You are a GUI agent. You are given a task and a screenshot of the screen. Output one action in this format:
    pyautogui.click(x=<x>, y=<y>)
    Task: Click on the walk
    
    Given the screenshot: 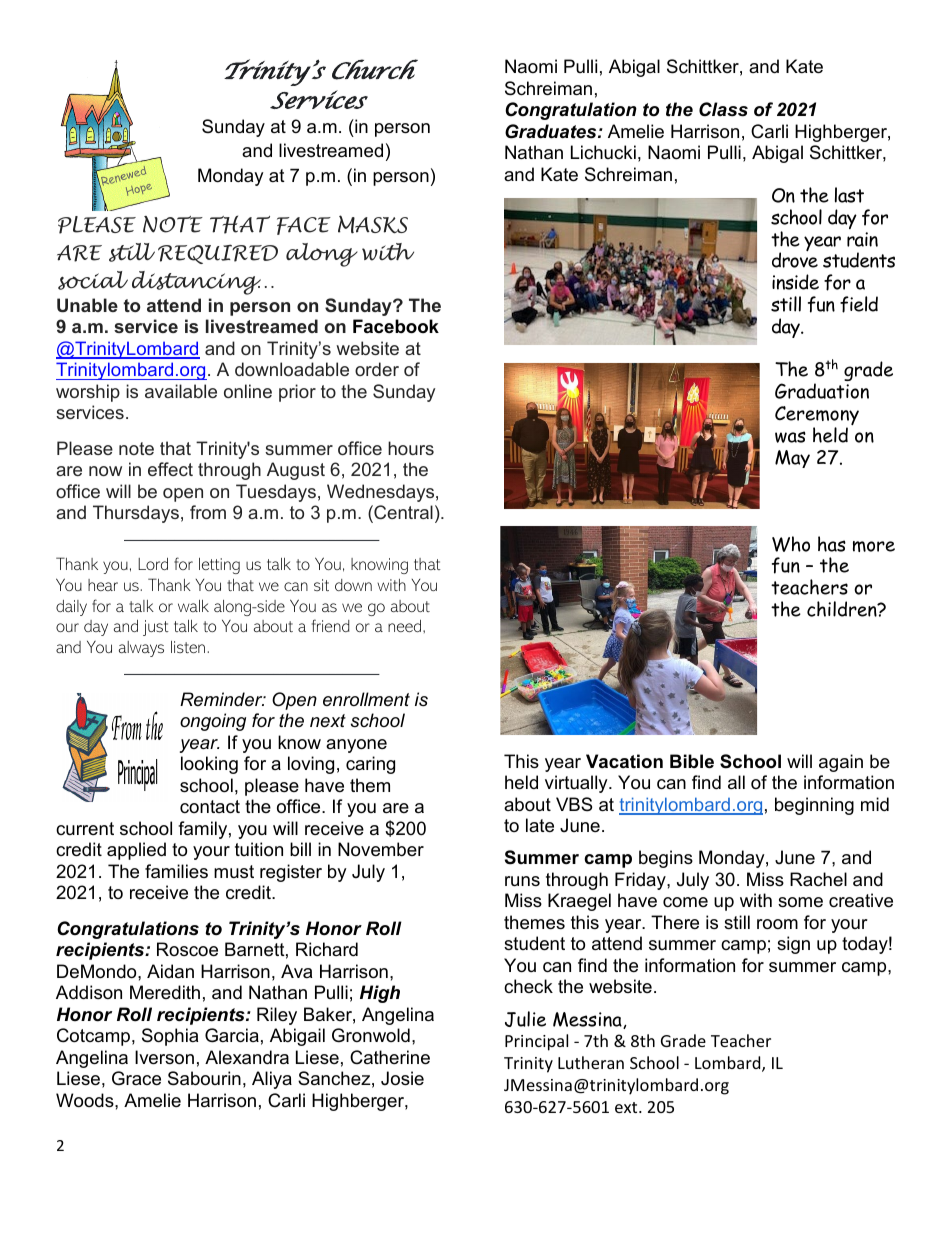 What is the action you would take?
    pyautogui.click(x=193, y=606)
